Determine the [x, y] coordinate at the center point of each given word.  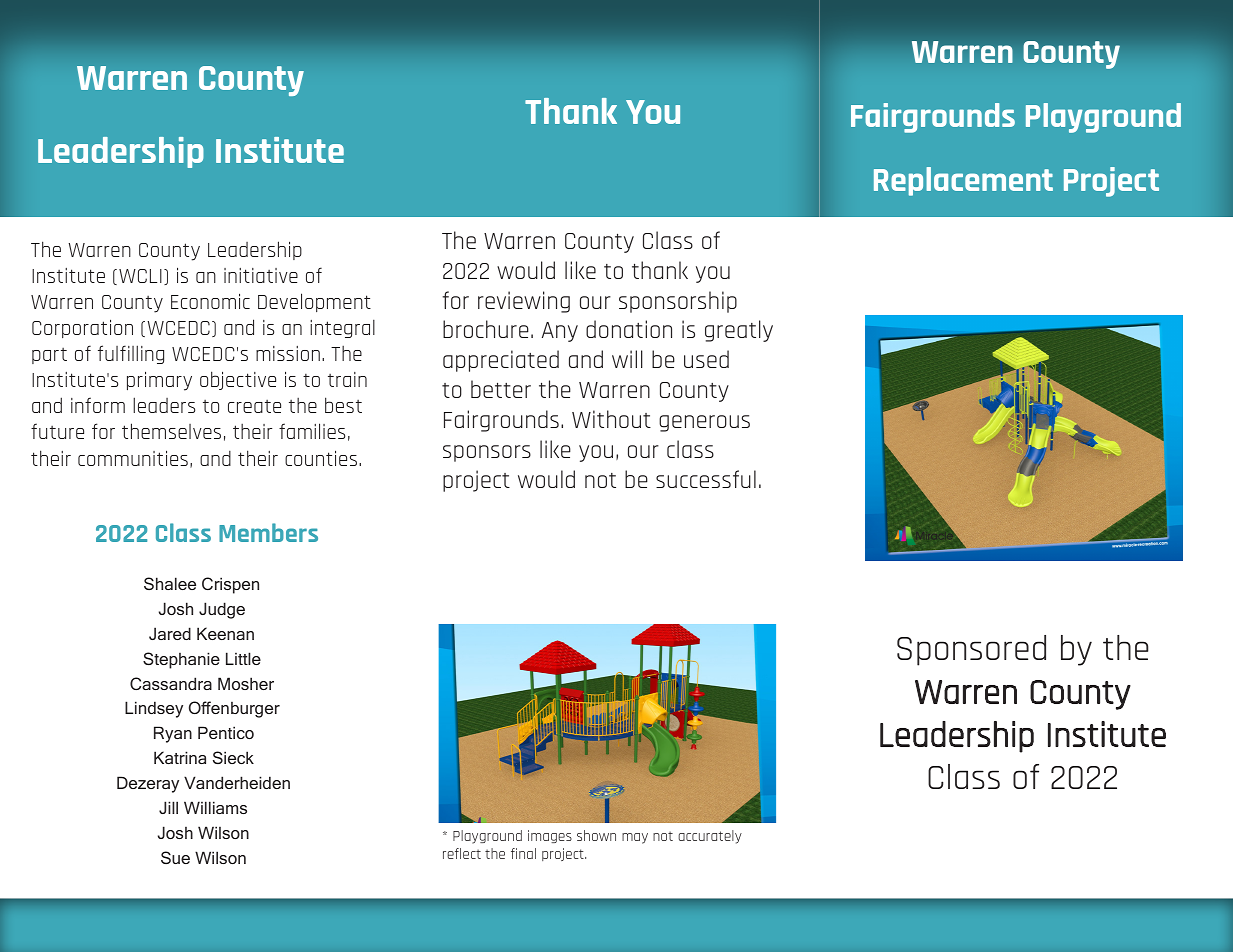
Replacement [963, 181]
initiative [261, 275]
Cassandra [171, 683]
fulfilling [131, 354]
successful [706, 479]
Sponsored [971, 650]
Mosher [246, 683]
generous [704, 423]
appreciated [501, 361]
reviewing [524, 302]
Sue [175, 857]
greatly [739, 331]
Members [268, 532]
